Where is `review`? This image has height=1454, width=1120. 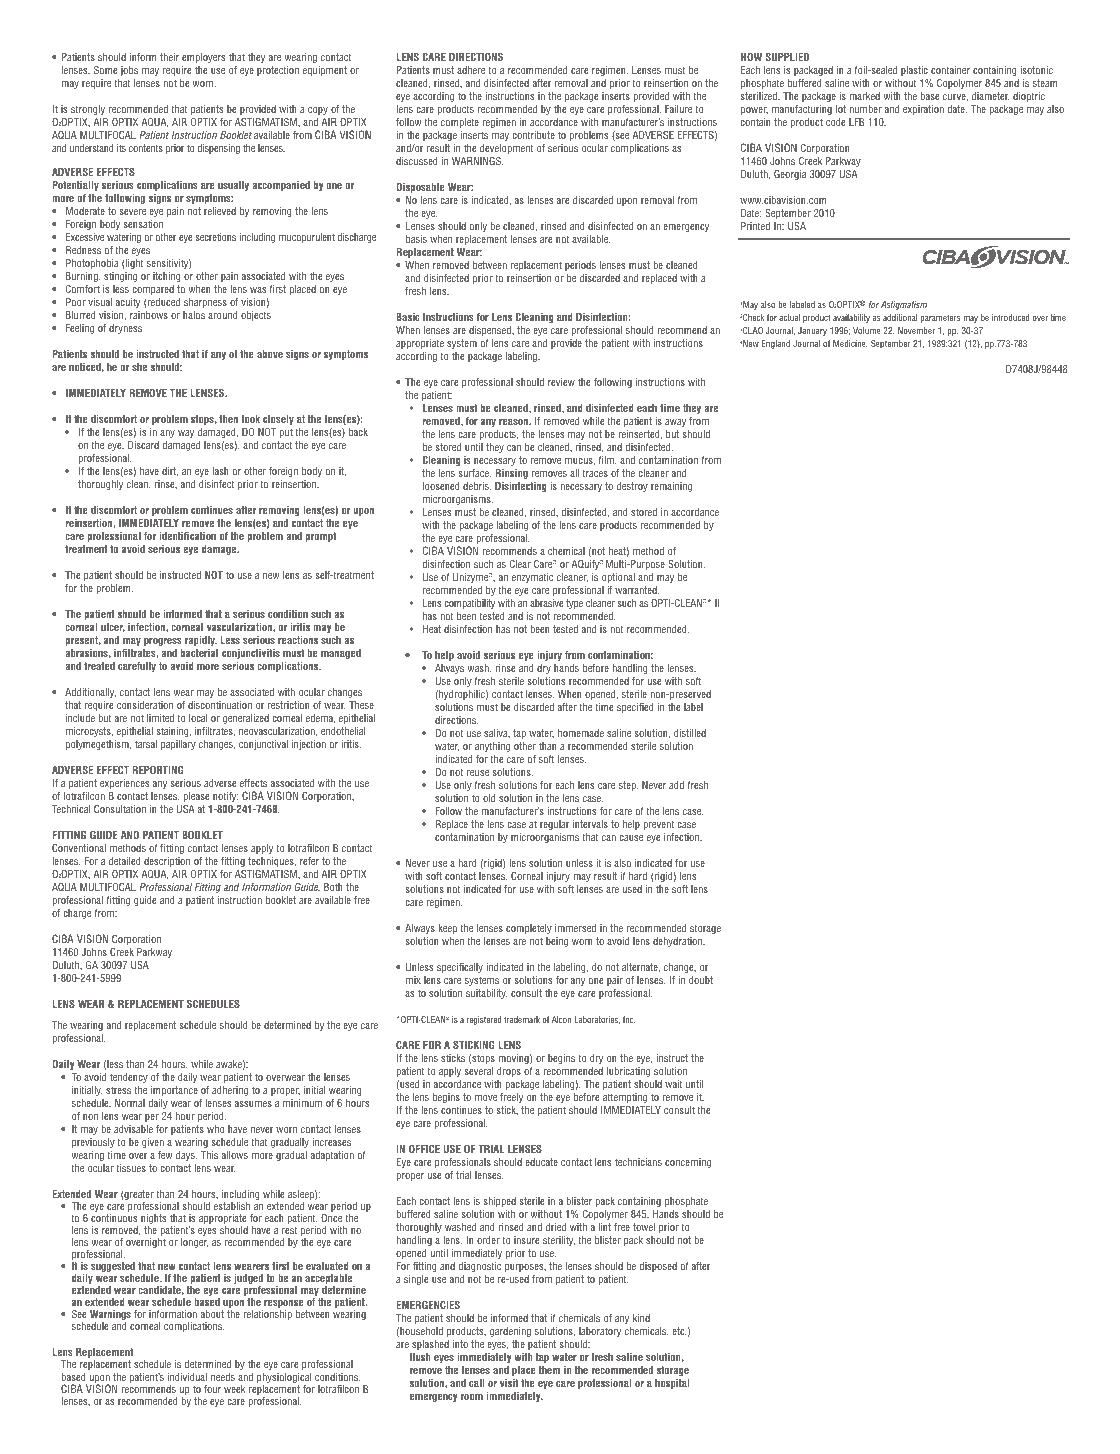 review is located at coordinates (561, 382).
